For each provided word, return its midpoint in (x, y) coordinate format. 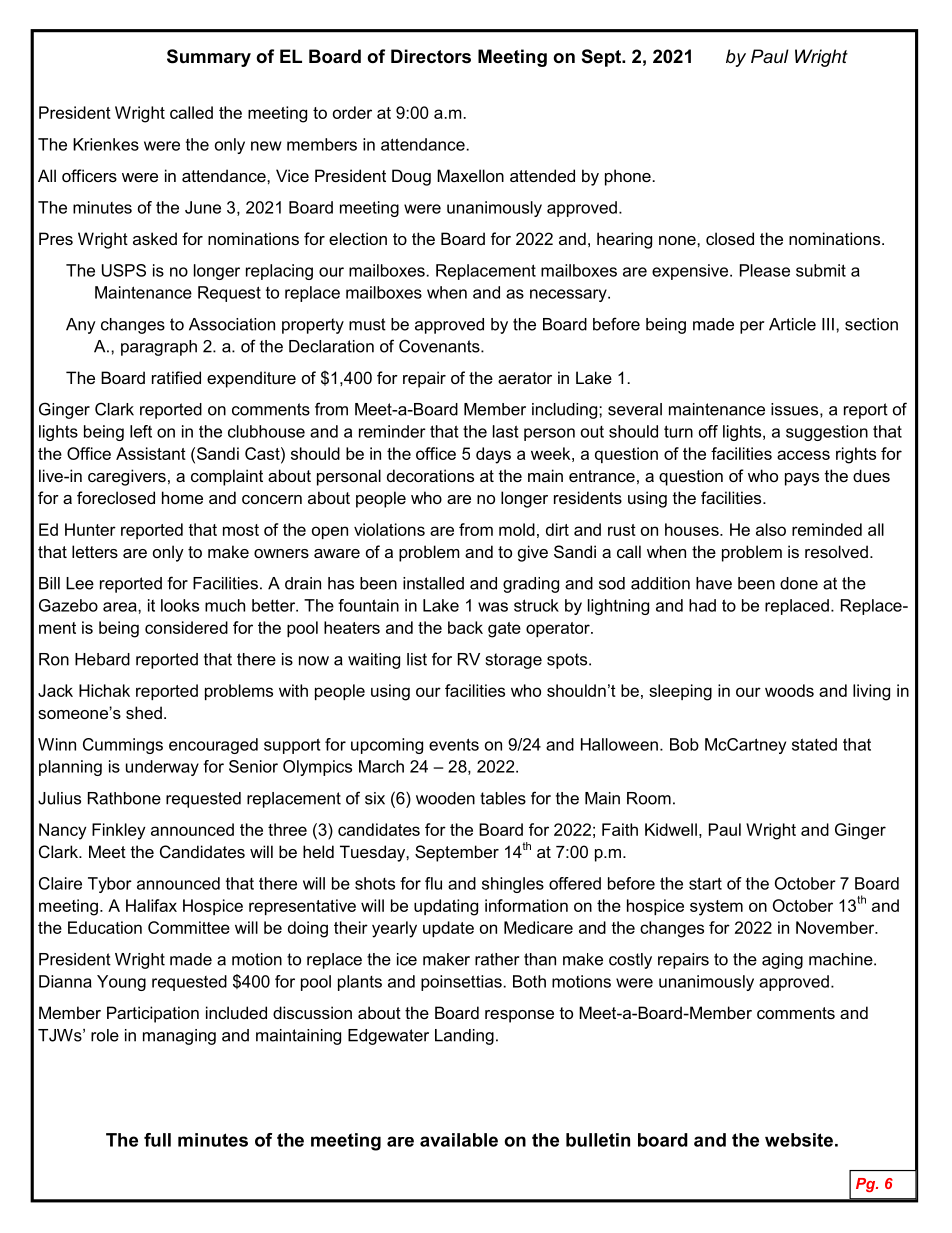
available (459, 1140)
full (157, 1140)
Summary (209, 58)
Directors (431, 56)
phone (628, 177)
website (799, 1140)
